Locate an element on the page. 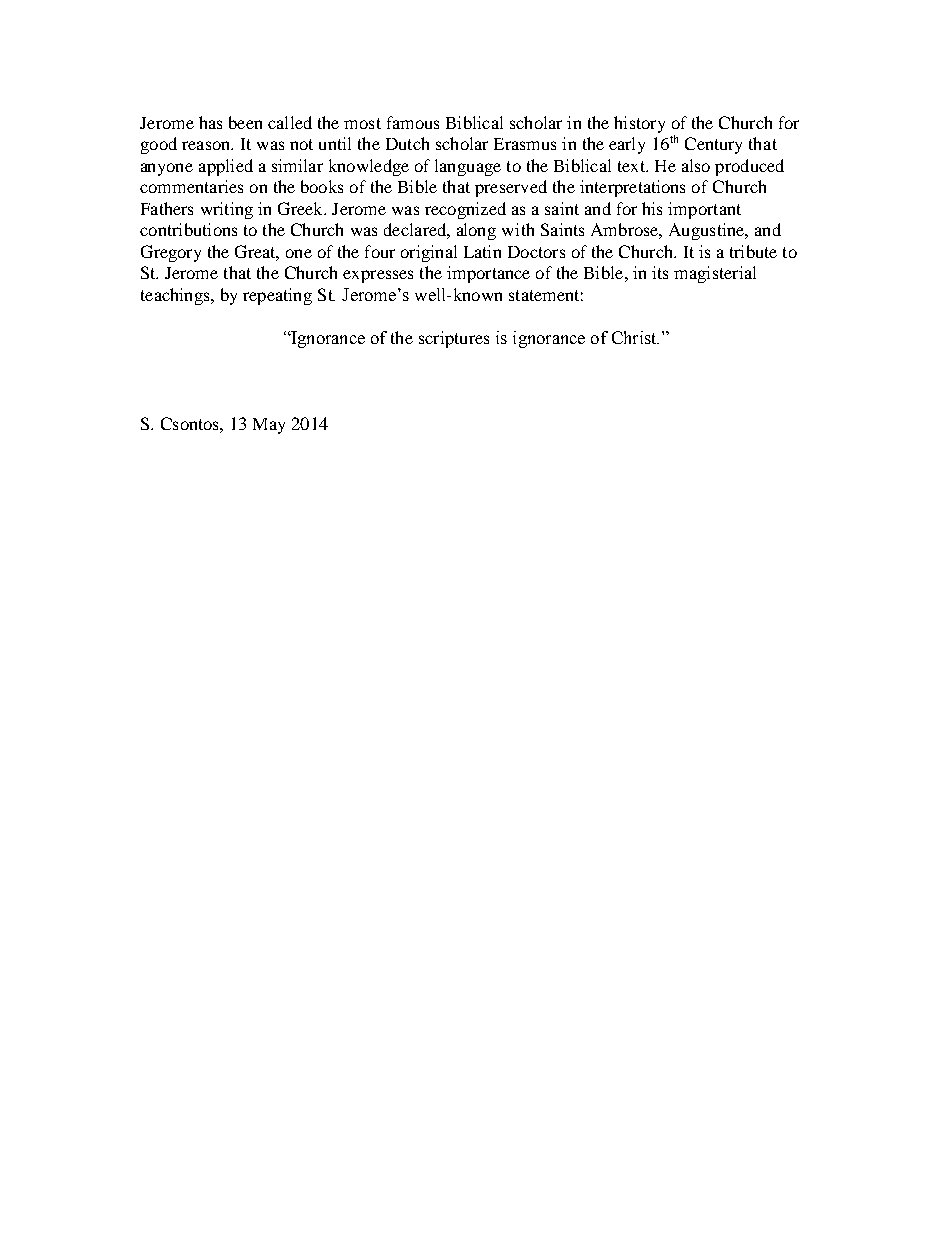 The width and height of the document is (952, 1233). teachings is located at coordinates (176, 296).
